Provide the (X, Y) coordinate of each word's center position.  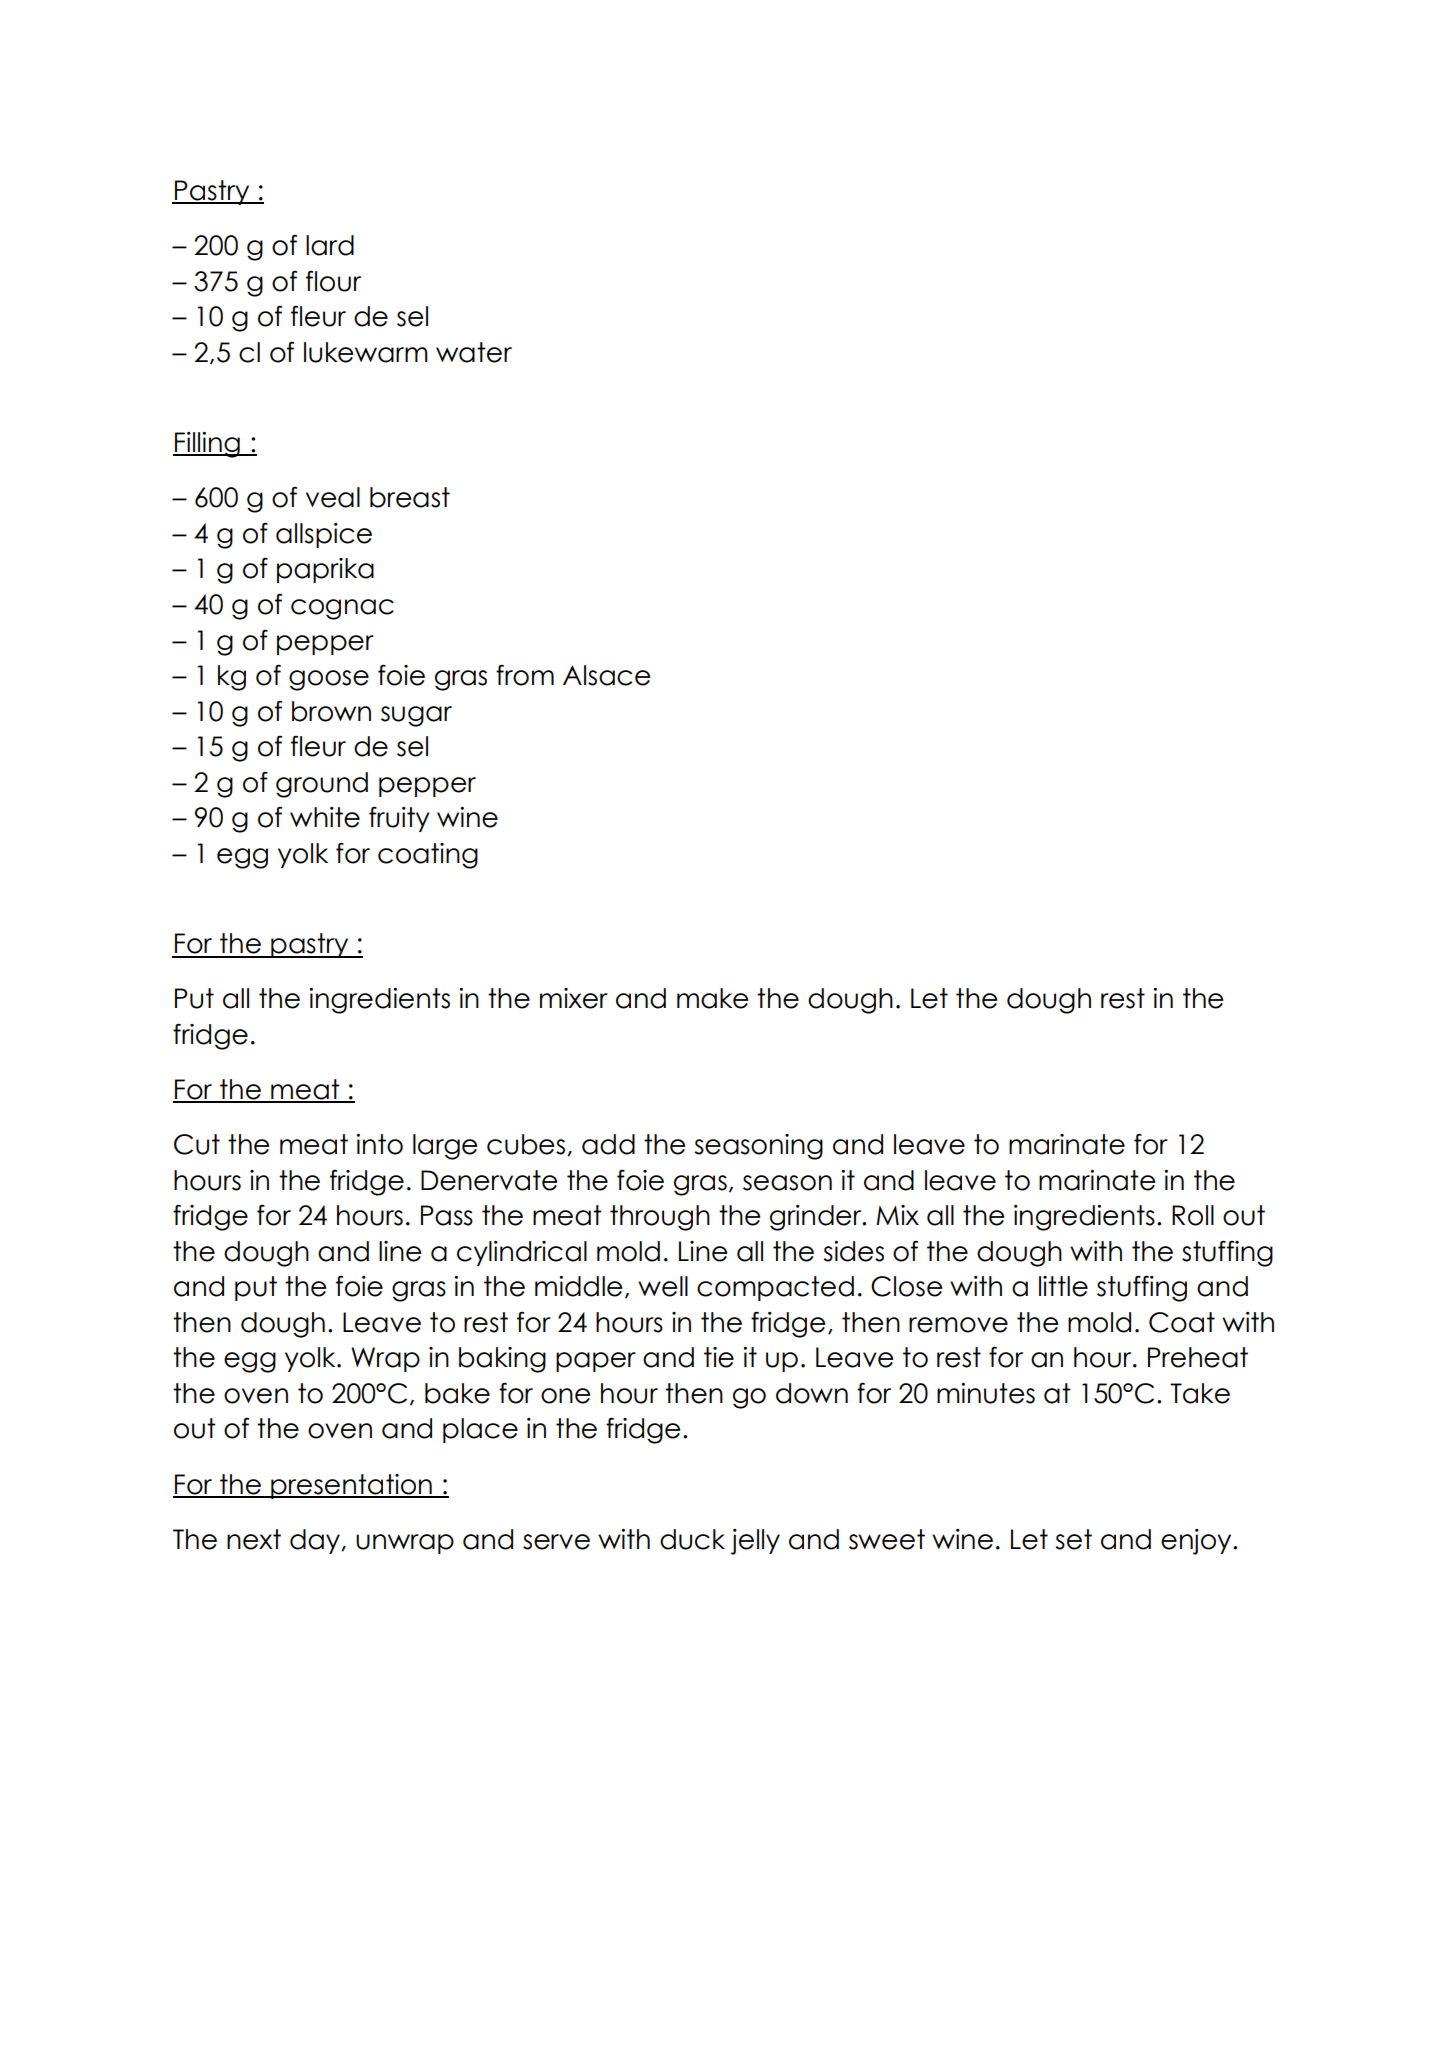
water (474, 352)
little (1063, 1286)
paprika (325, 570)
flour (333, 281)
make (712, 998)
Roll (1193, 1215)
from (525, 675)
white (325, 817)
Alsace (606, 675)
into (379, 1144)
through (660, 1218)
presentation (351, 1486)
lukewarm (366, 352)
